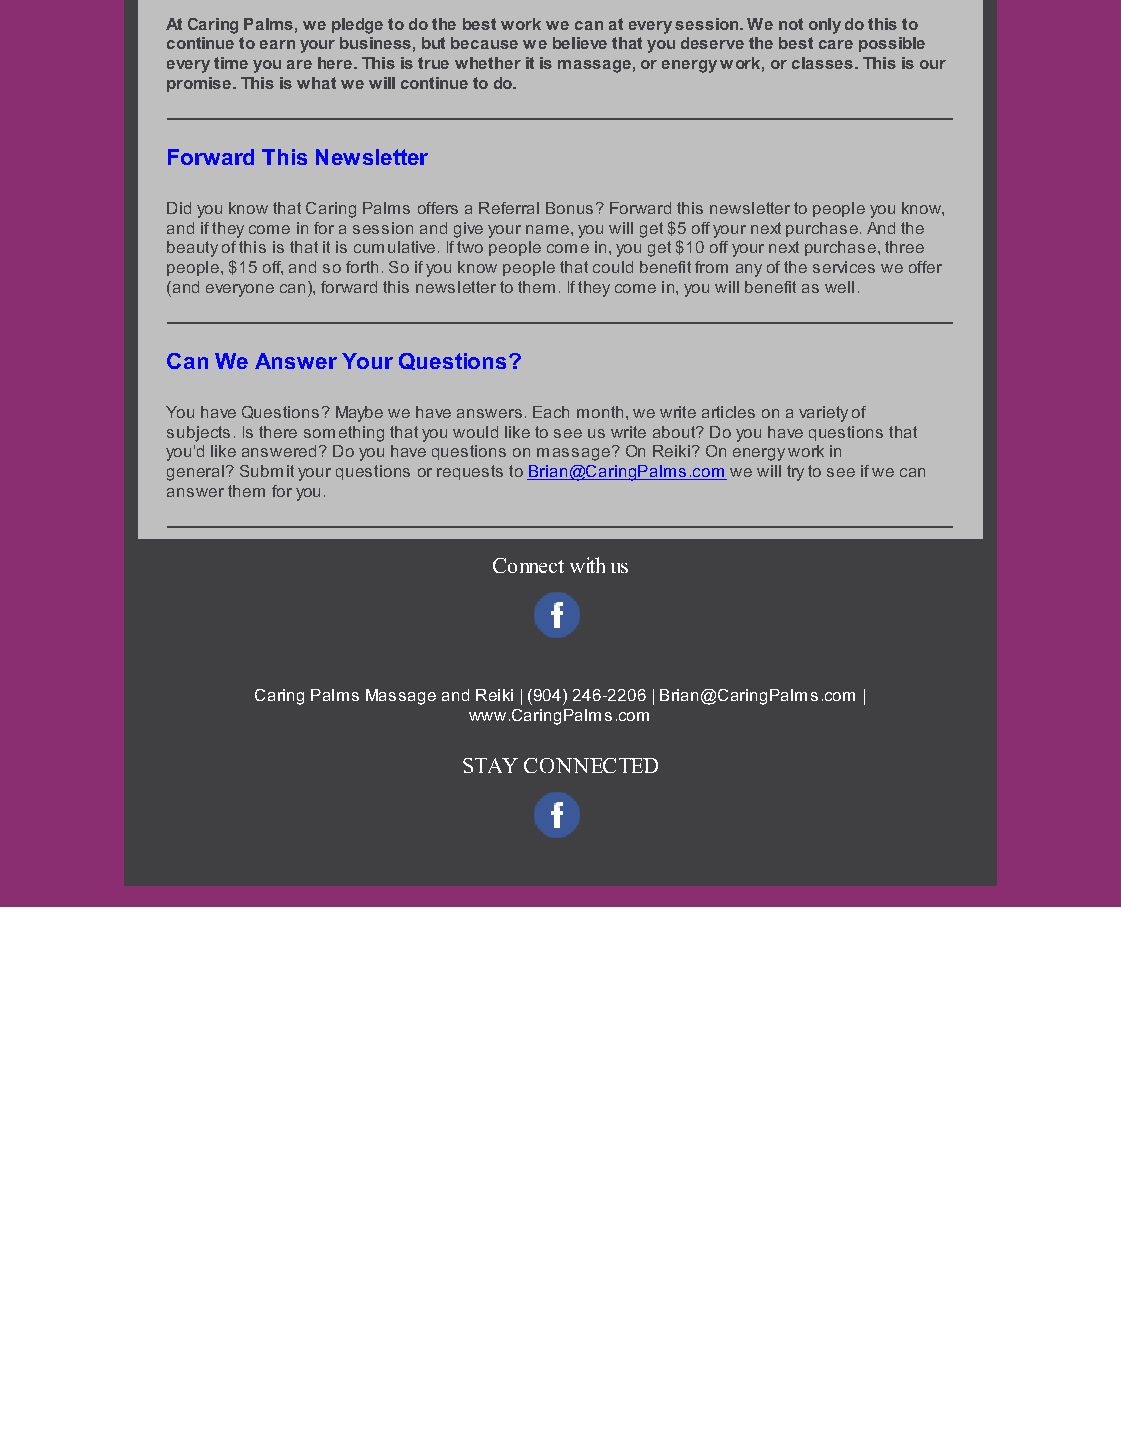 Image resolution: width=1121 pixels, height=1451 pixels. Describe the element at coordinates (836, 44) in the screenshot. I see `care` at that location.
